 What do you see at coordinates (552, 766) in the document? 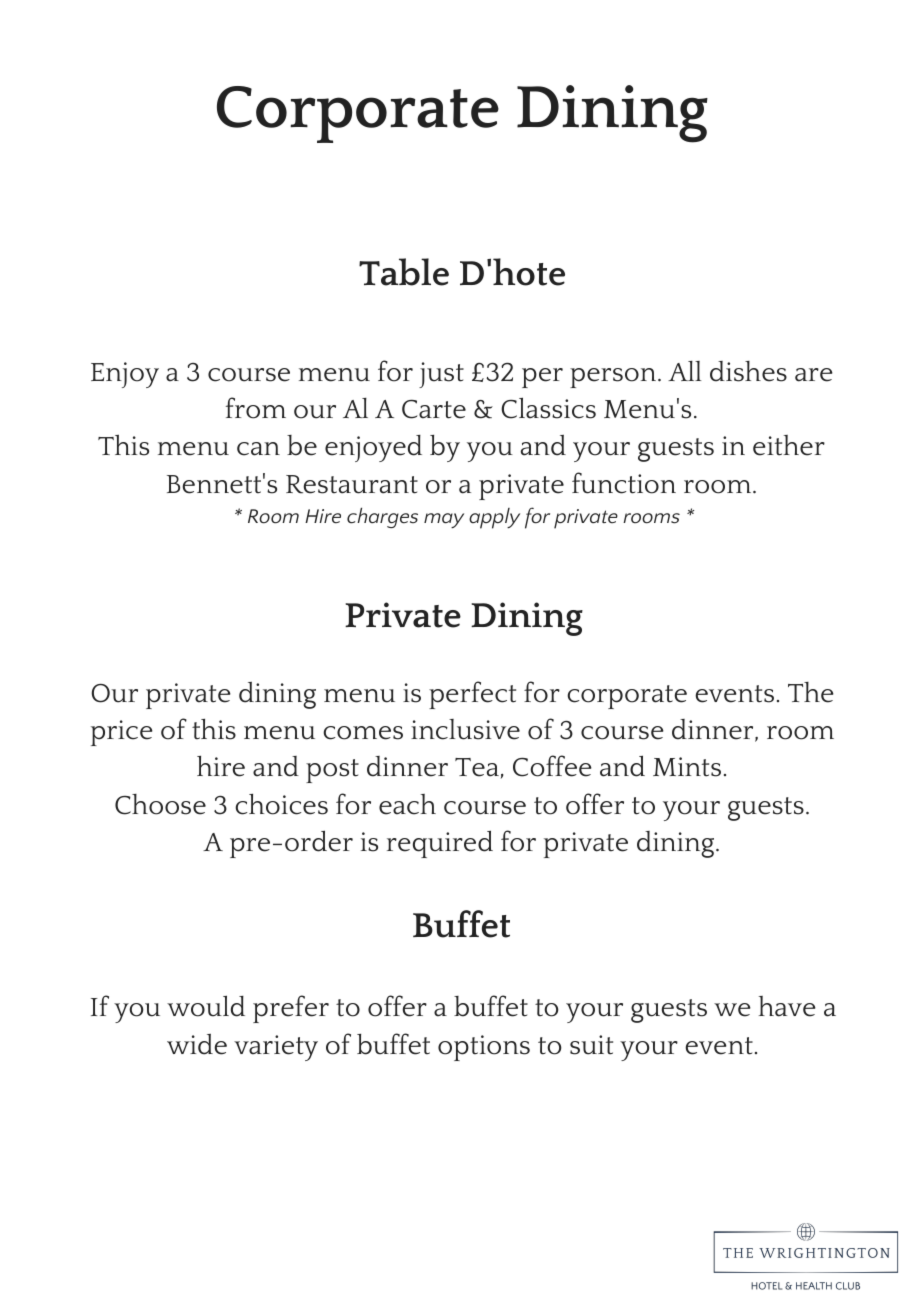
I see `Coffee` at bounding box center [552, 766].
